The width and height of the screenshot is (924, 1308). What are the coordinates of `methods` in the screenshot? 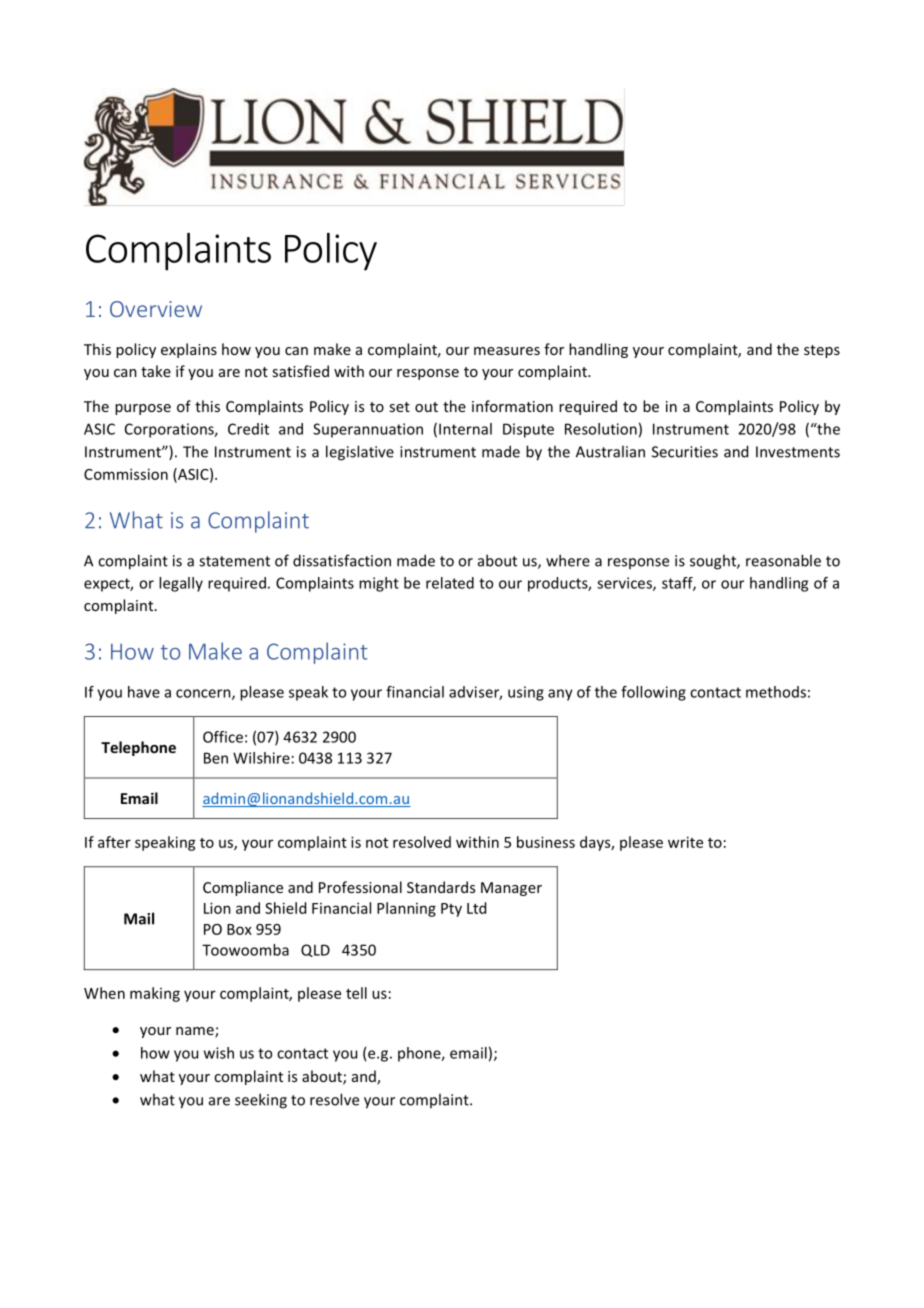 It's located at (776, 692).
